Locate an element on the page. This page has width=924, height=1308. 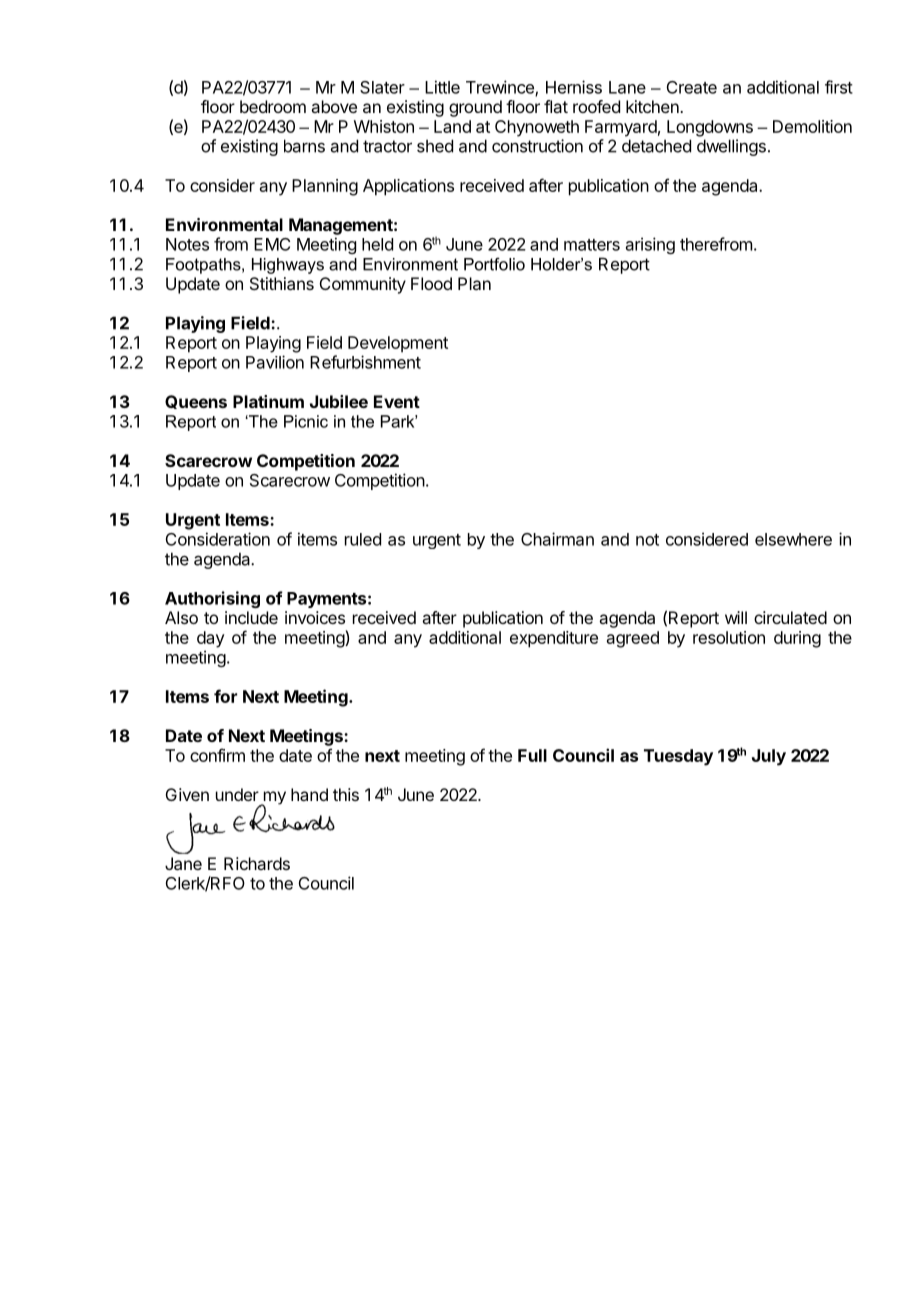
Demolition is located at coordinates (812, 126).
